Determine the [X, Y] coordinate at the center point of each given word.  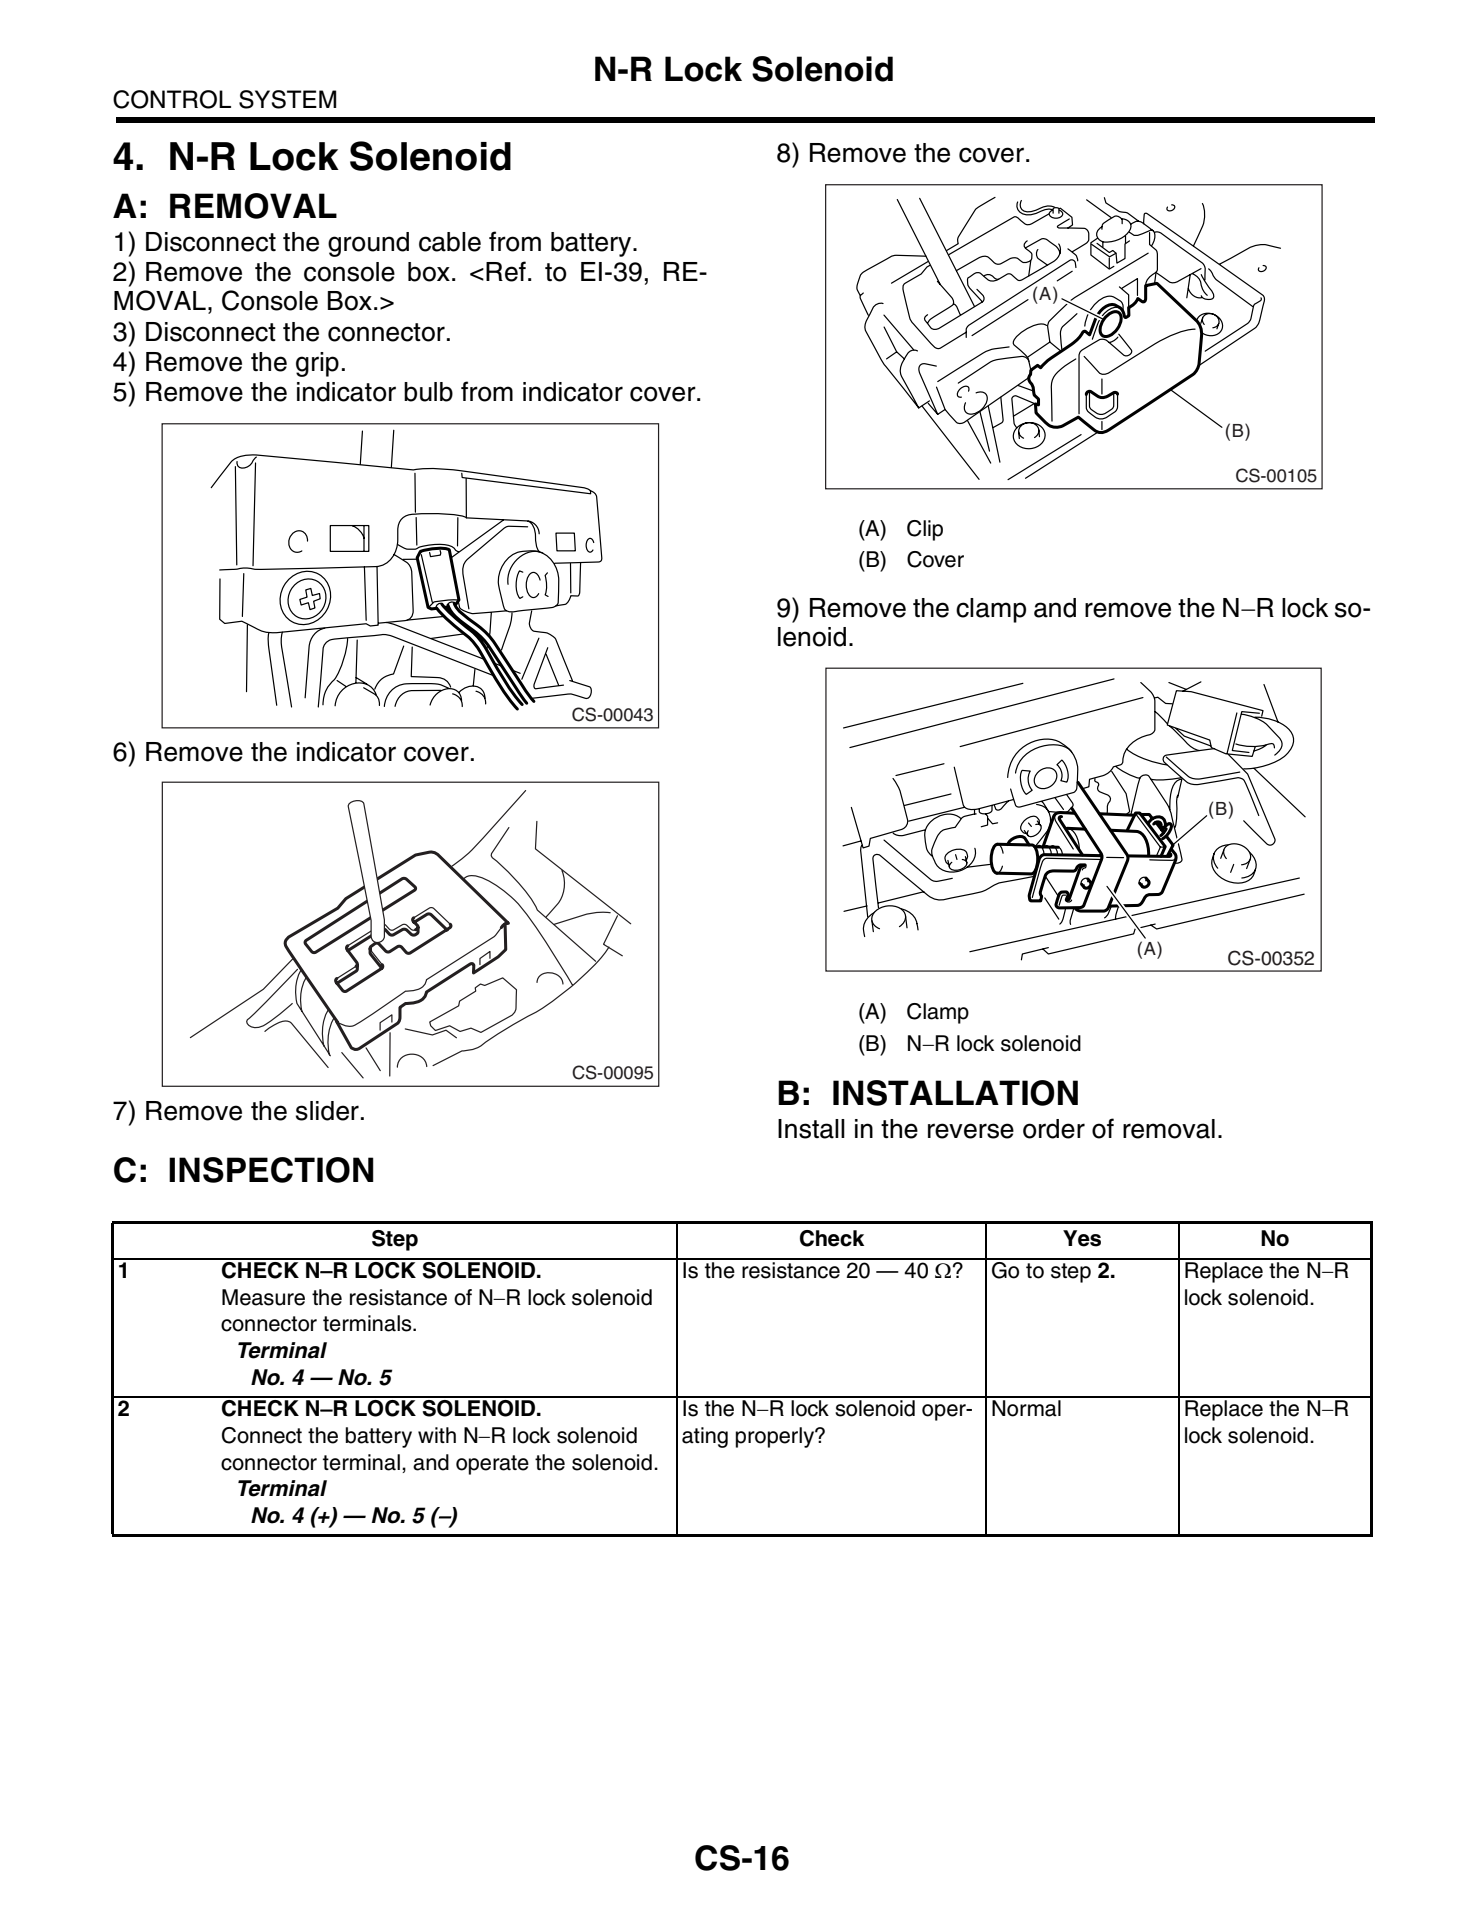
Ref [506, 271]
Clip [925, 530]
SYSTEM [287, 99]
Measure [263, 1297]
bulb [428, 392]
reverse [971, 1131]
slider [327, 1111]
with [437, 1435]
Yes [1082, 1238]
